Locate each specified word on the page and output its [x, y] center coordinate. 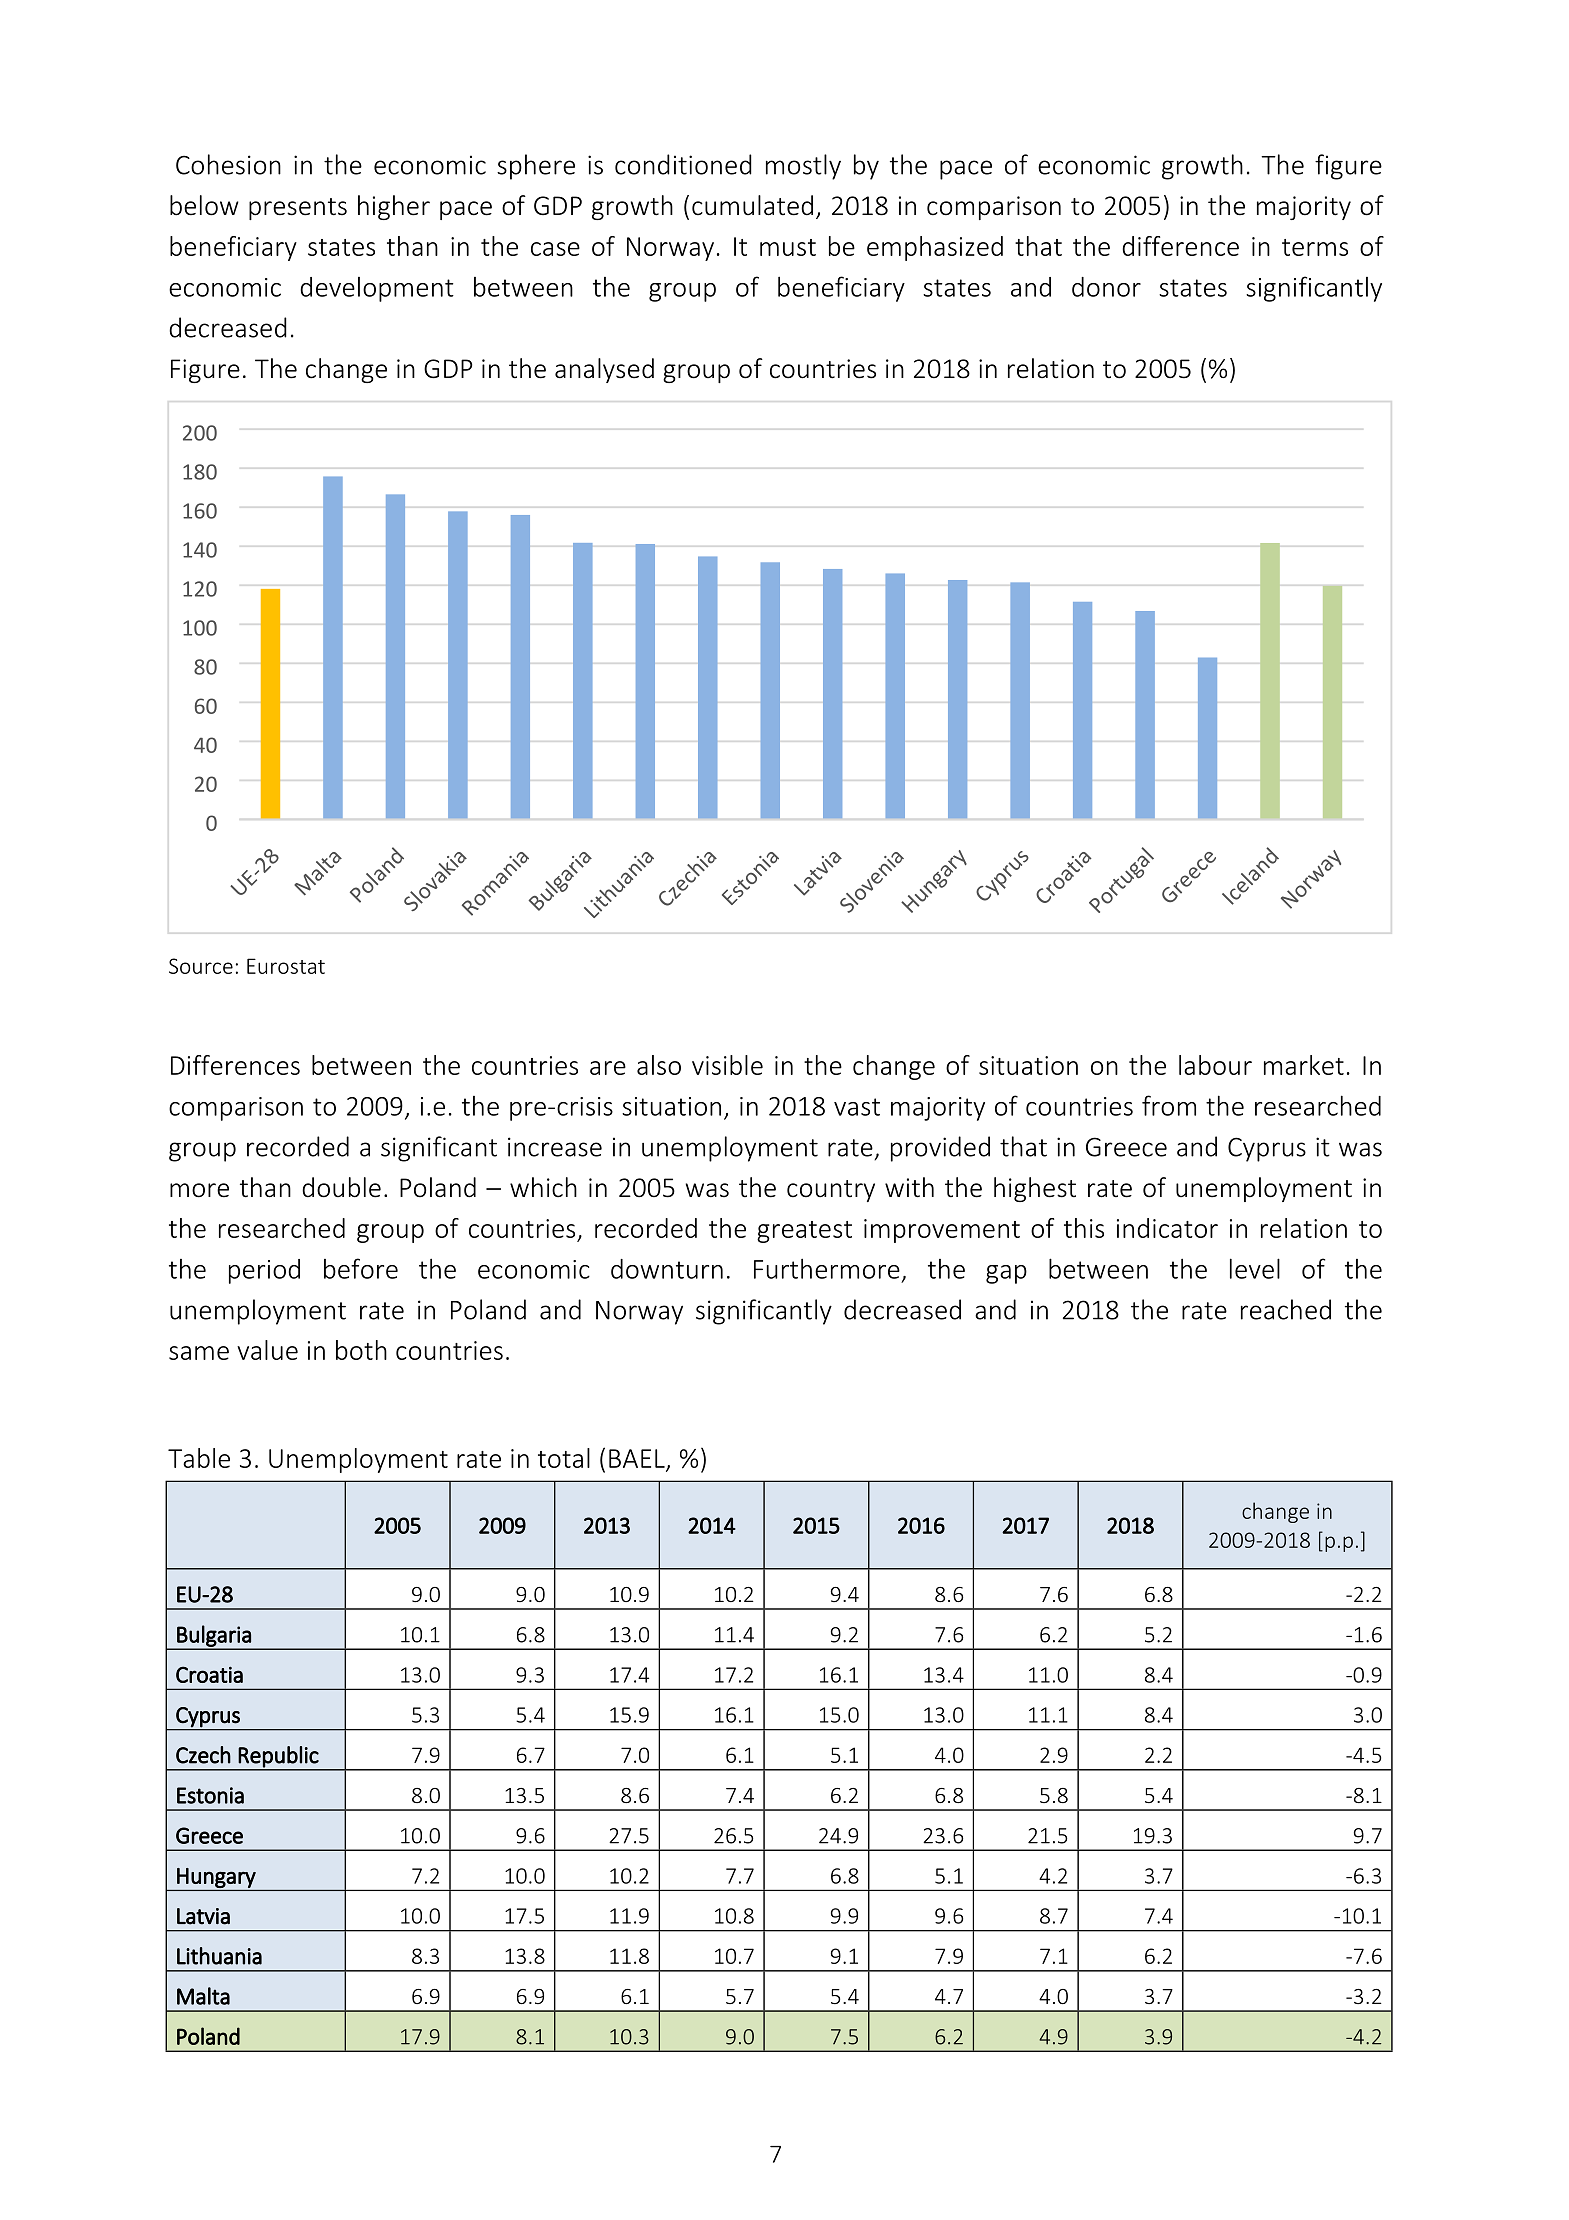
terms [1315, 247]
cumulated [752, 205]
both [361, 1350]
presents [298, 209]
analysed [604, 370]
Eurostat [286, 966]
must [788, 247]
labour [1215, 1065]
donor [1106, 287]
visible [727, 1065]
